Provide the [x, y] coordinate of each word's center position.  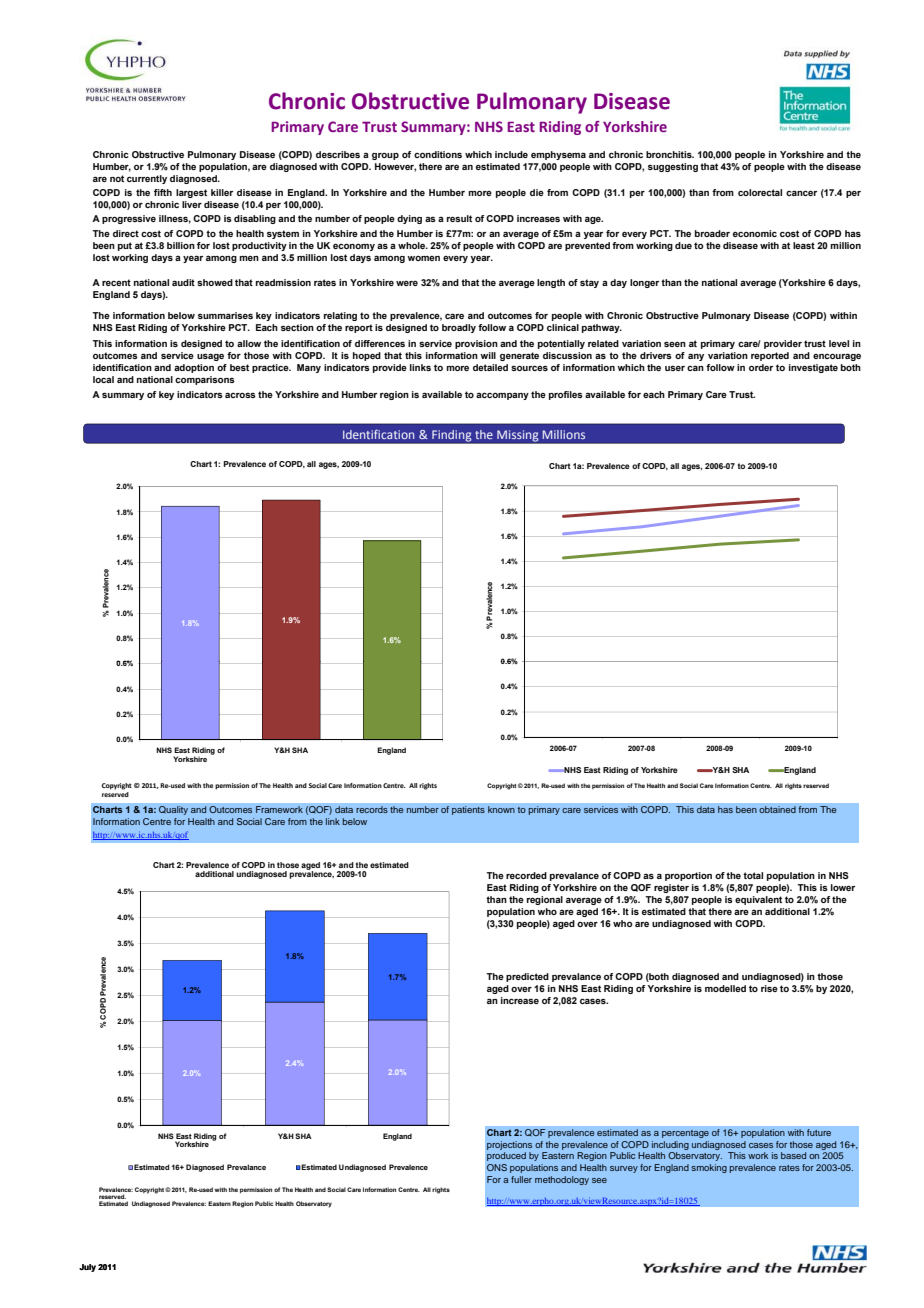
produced [506, 1156]
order [761, 367]
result [459, 218]
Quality [173, 810]
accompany [502, 396]
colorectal [760, 192]
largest [191, 193]
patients [468, 810]
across [240, 395]
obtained [777, 809]
